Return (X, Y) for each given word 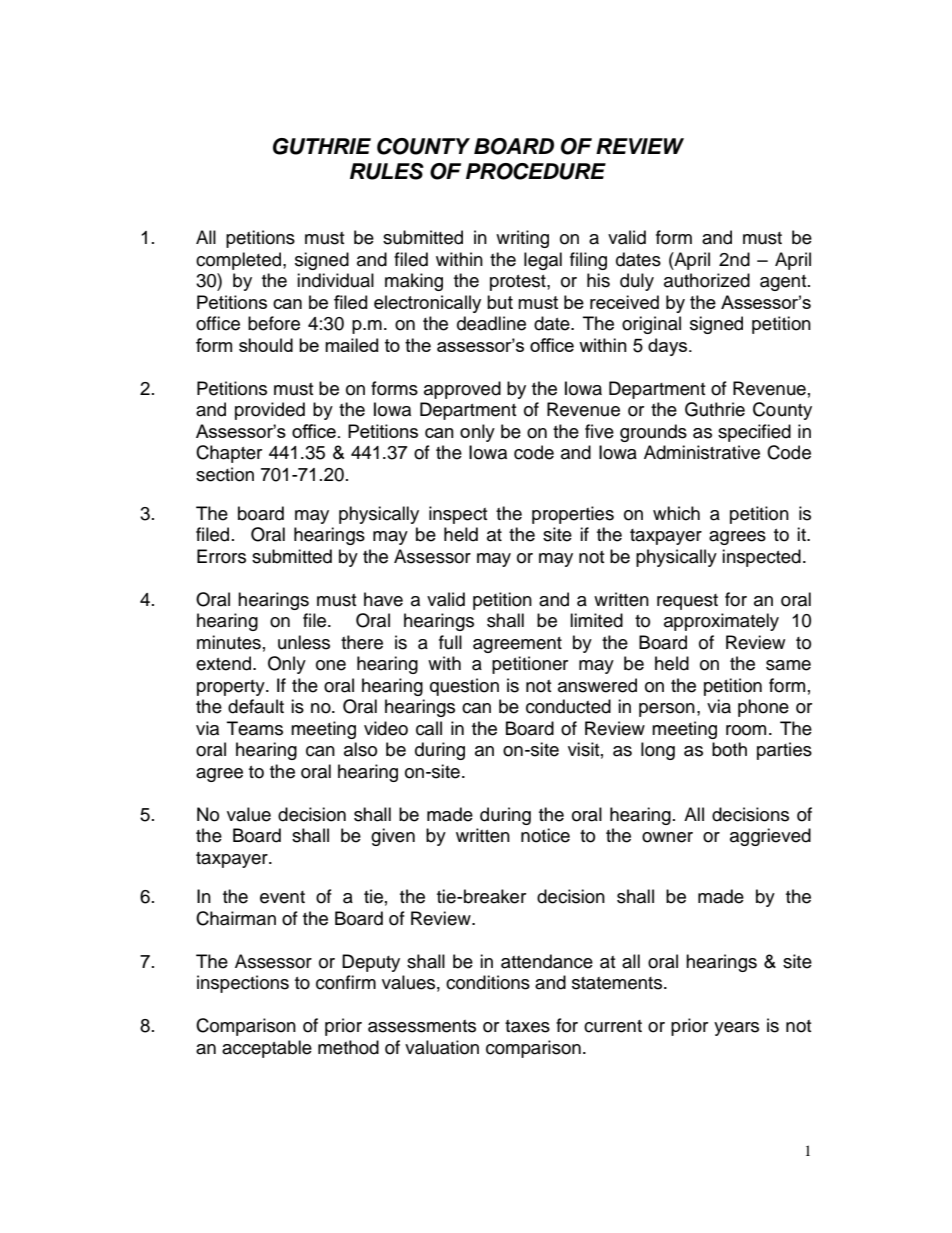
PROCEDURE (536, 171)
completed (240, 261)
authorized (707, 280)
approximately (721, 622)
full (450, 642)
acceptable (267, 1049)
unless (304, 642)
